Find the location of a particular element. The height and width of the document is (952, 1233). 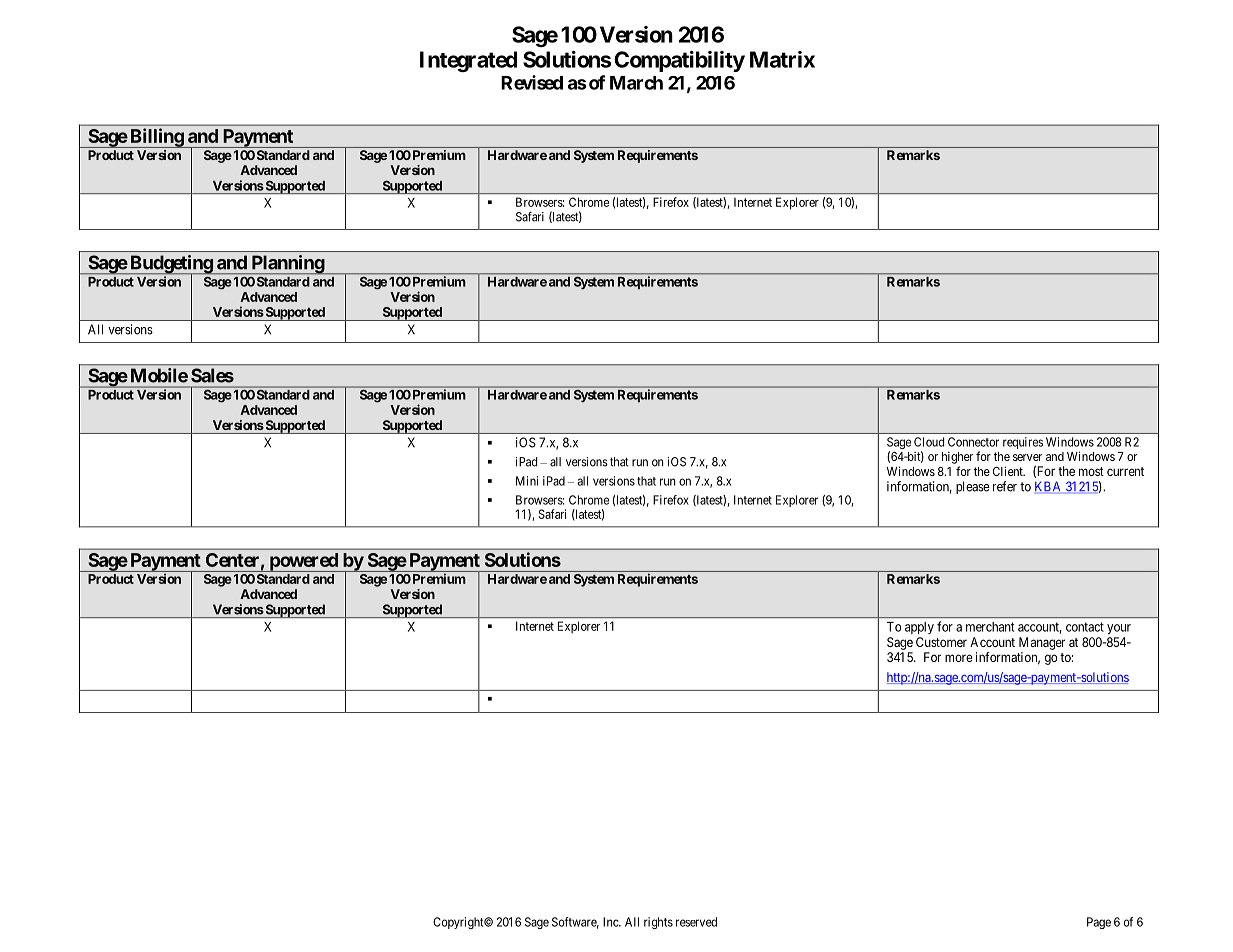

March is located at coordinates (636, 83).
